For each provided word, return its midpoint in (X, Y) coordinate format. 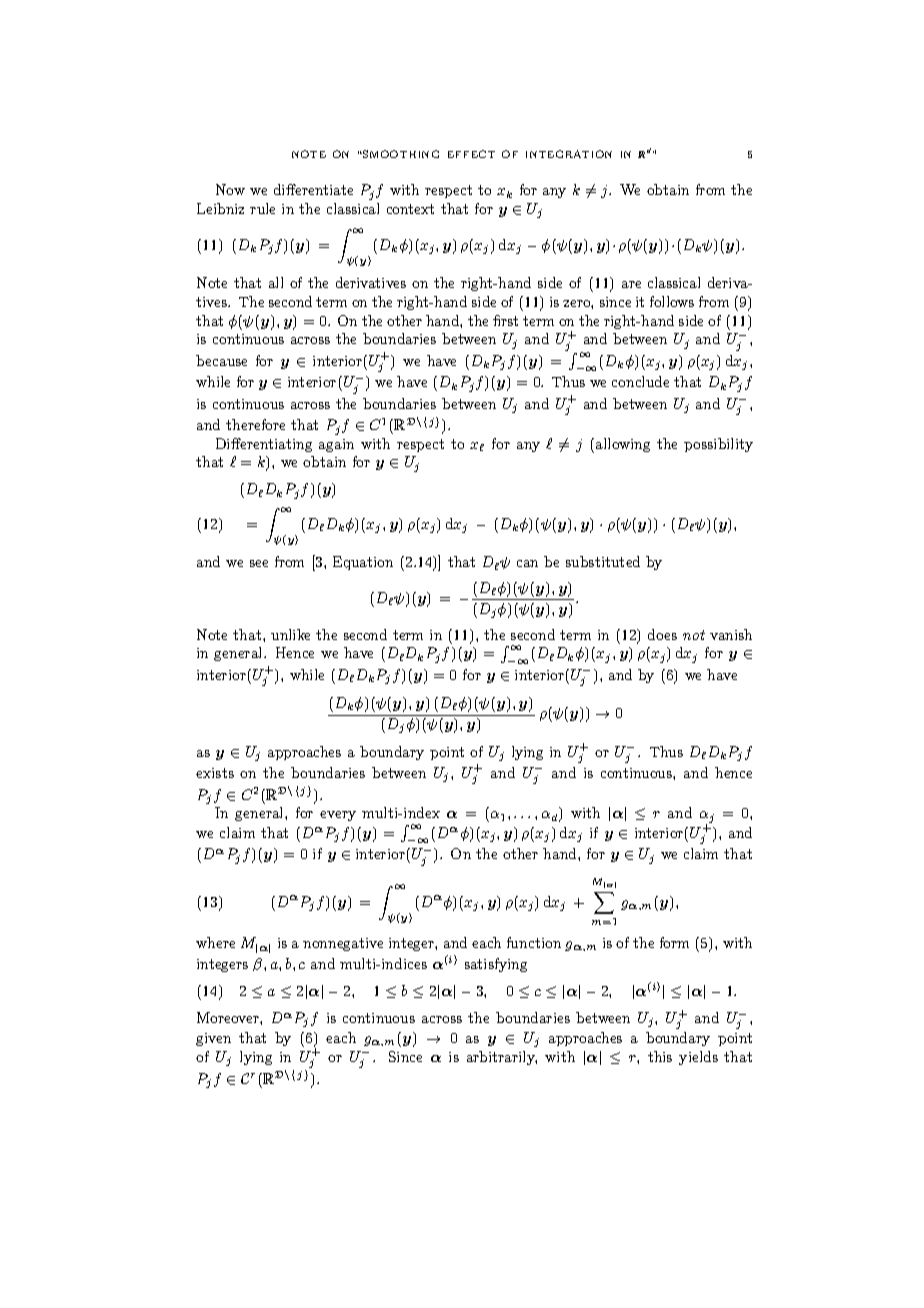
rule (262, 208)
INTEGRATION (569, 154)
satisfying (496, 965)
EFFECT (471, 154)
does (662, 634)
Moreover (229, 1017)
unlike (290, 634)
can (527, 563)
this (660, 1056)
